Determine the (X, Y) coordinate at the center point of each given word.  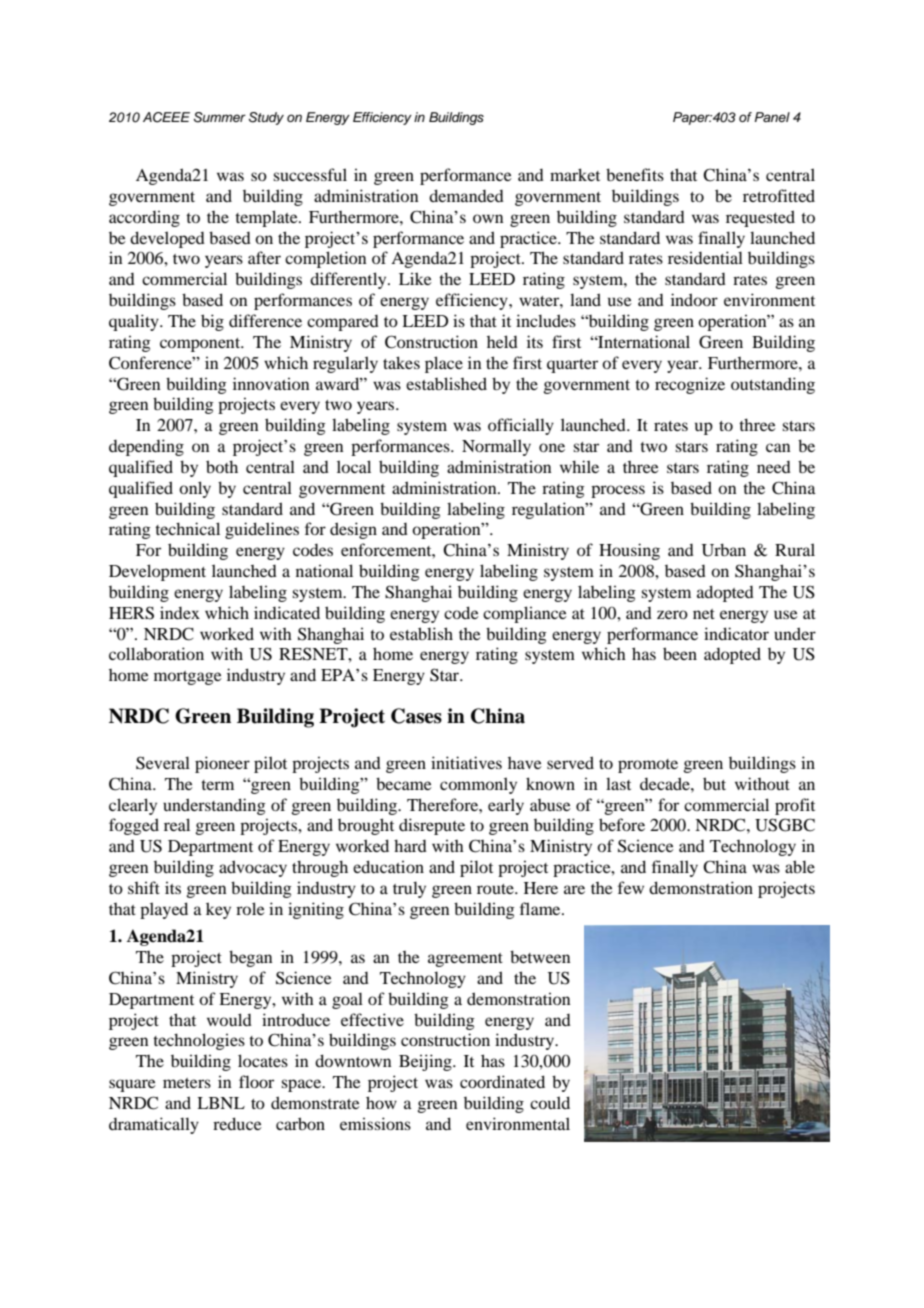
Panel (772, 117)
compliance (525, 614)
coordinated (502, 1081)
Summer (220, 117)
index (180, 613)
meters (187, 1083)
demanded (466, 195)
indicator (736, 633)
